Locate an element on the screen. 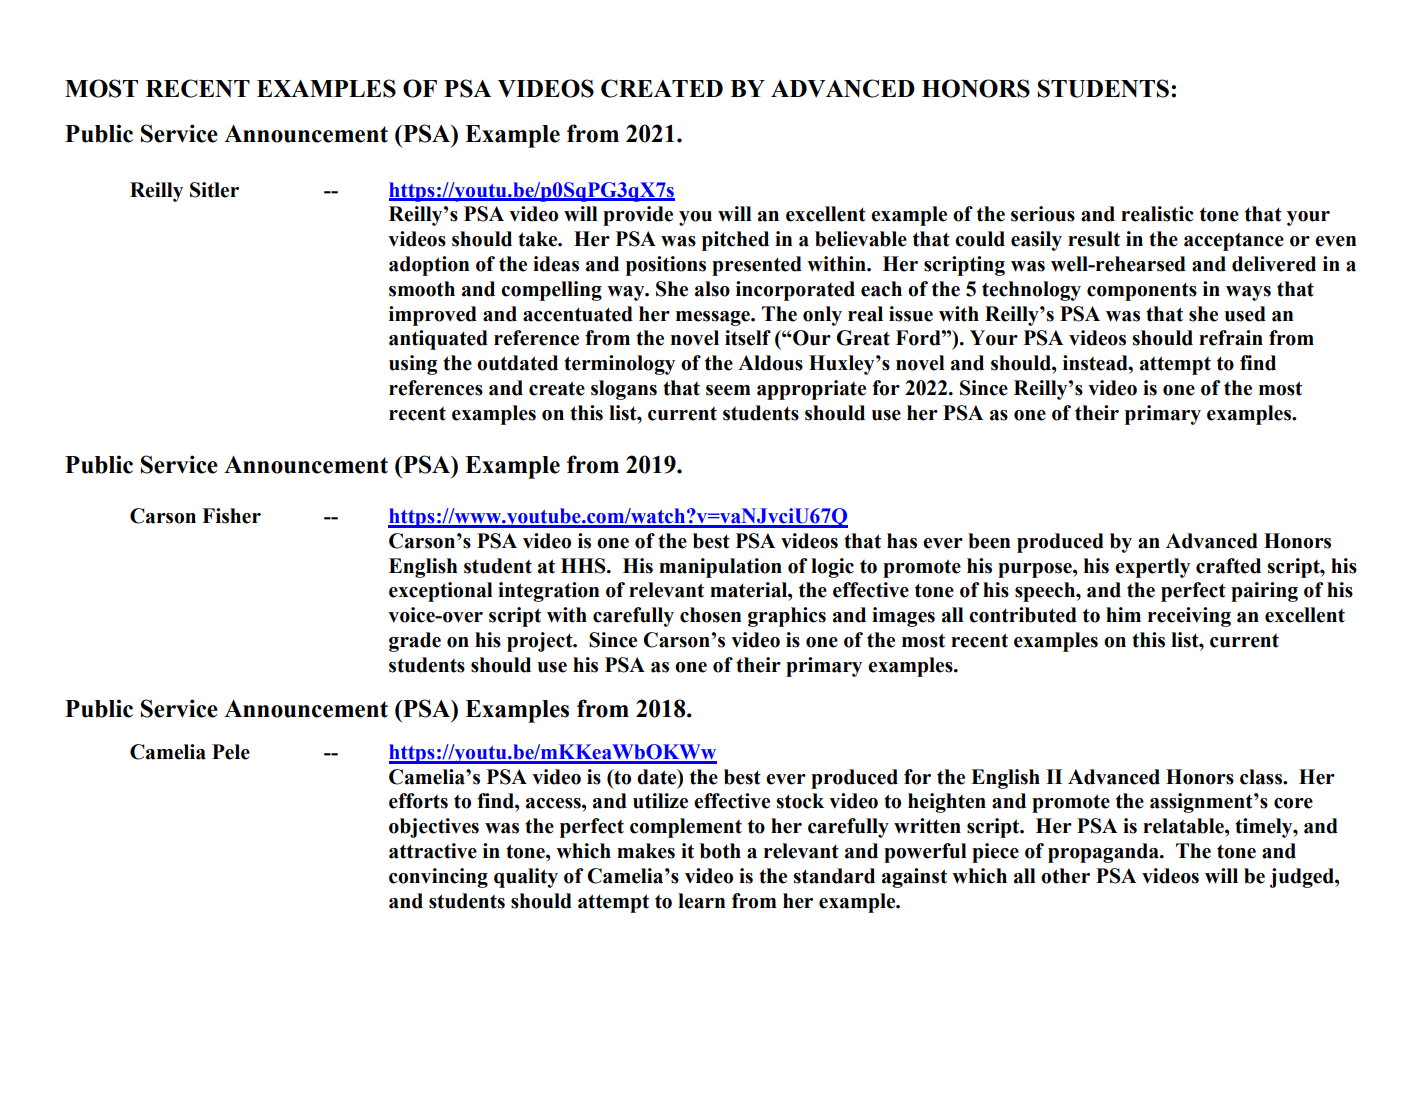 This screenshot has height=1100, width=1424. adoption is located at coordinates (429, 266).
